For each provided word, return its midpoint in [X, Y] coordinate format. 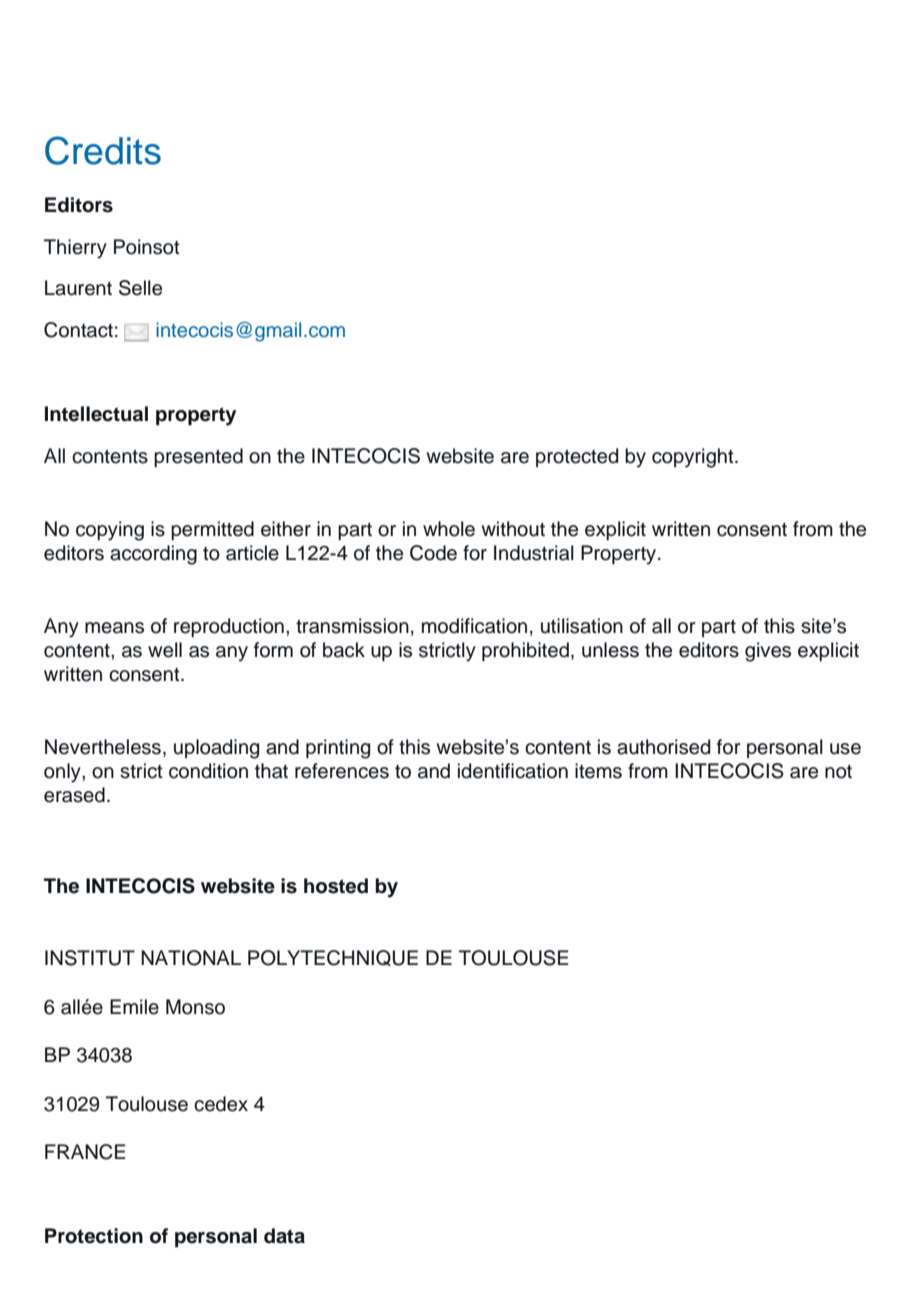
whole [449, 529]
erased [74, 795]
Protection [94, 1236]
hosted [336, 886]
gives [768, 652]
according [153, 555]
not [838, 772]
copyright [694, 458]
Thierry [75, 249]
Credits [103, 150]
